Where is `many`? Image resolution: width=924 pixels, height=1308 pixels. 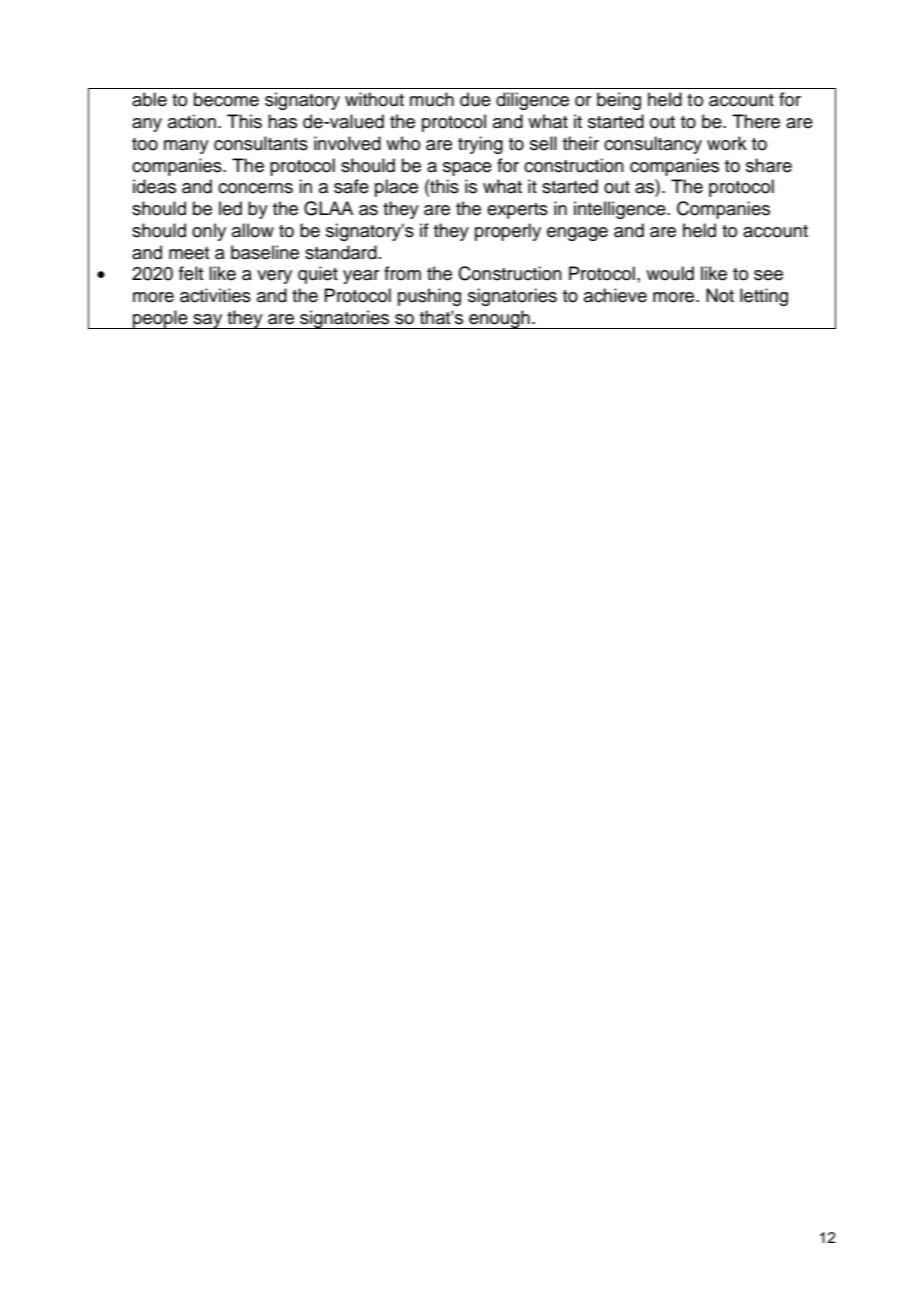
many is located at coordinates (186, 147).
